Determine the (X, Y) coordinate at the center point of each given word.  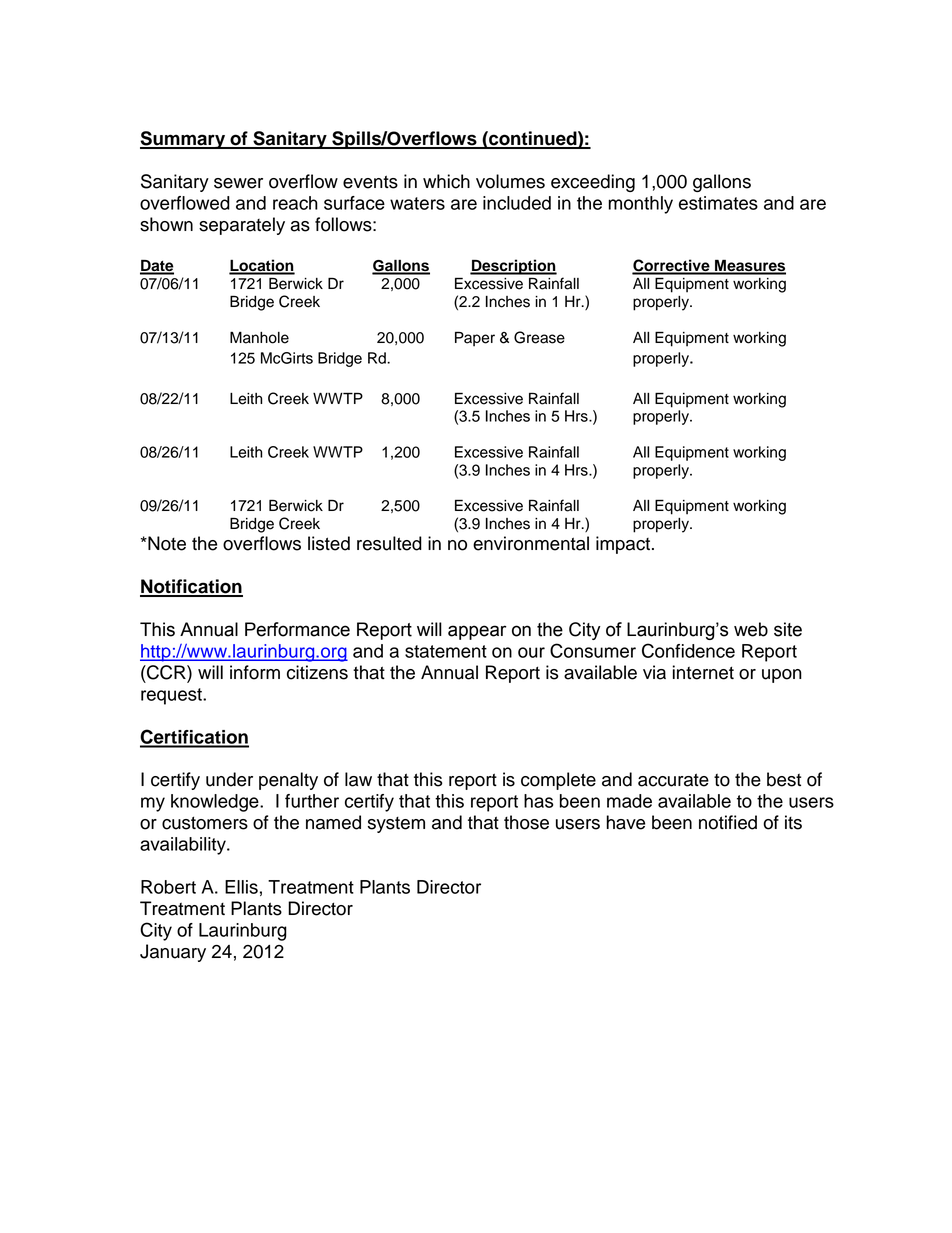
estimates (718, 203)
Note (166, 543)
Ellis (241, 887)
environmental (531, 543)
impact (624, 545)
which (446, 181)
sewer (238, 183)
